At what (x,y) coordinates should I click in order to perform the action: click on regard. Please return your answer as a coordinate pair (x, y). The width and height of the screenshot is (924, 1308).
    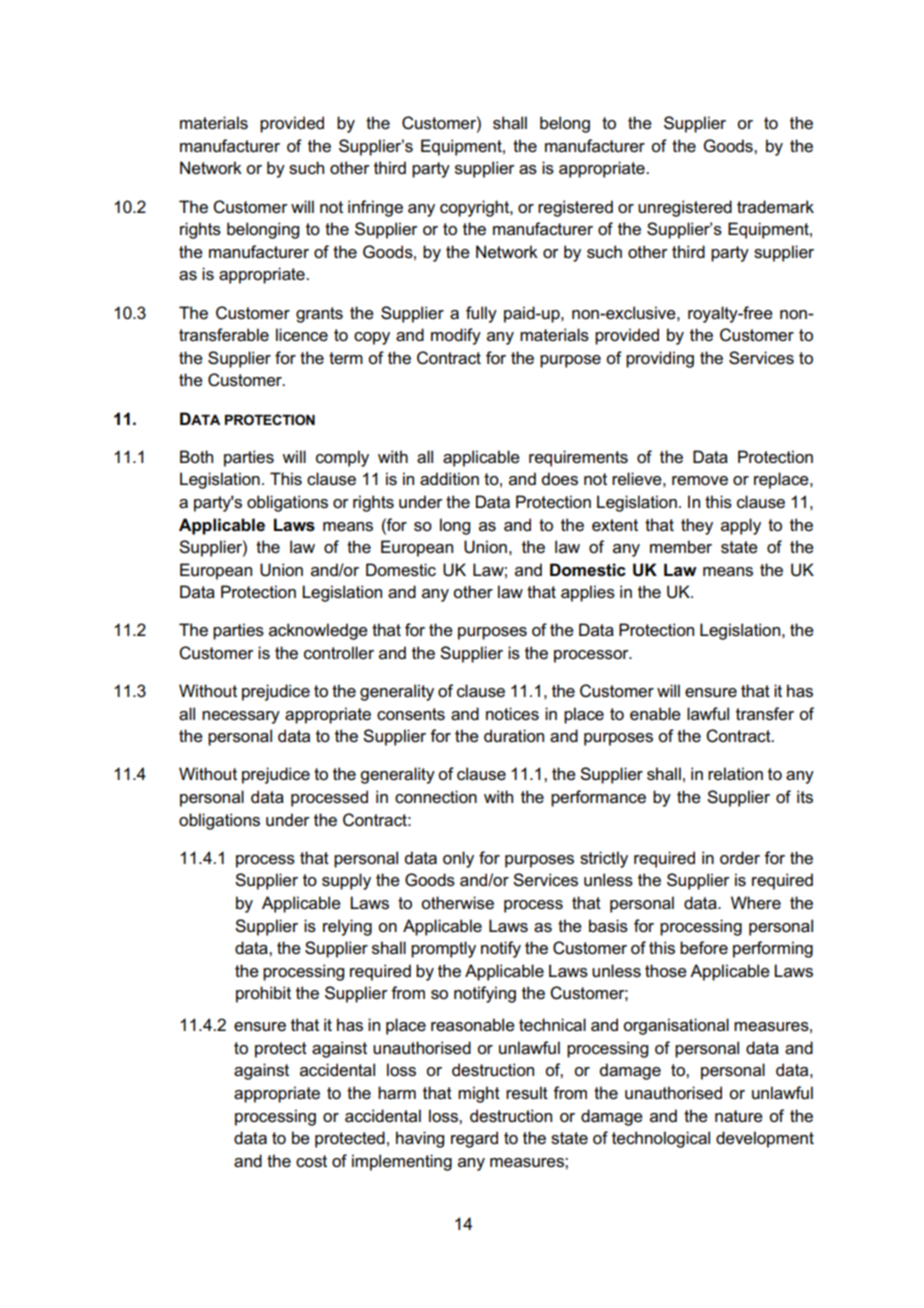
    Looking at the image, I should click on (474, 1139).
